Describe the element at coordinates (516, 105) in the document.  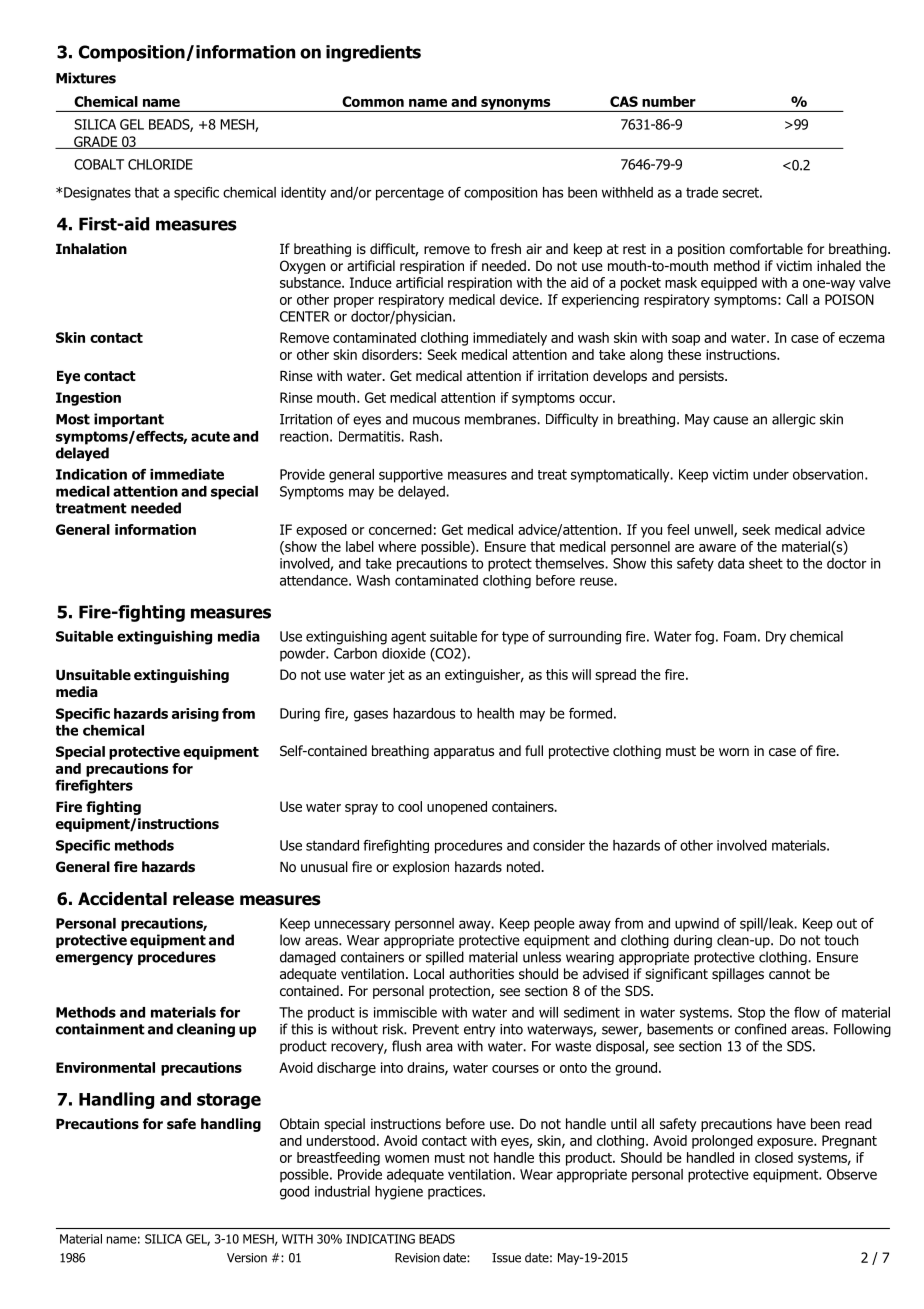
I see `synonyms` at that location.
